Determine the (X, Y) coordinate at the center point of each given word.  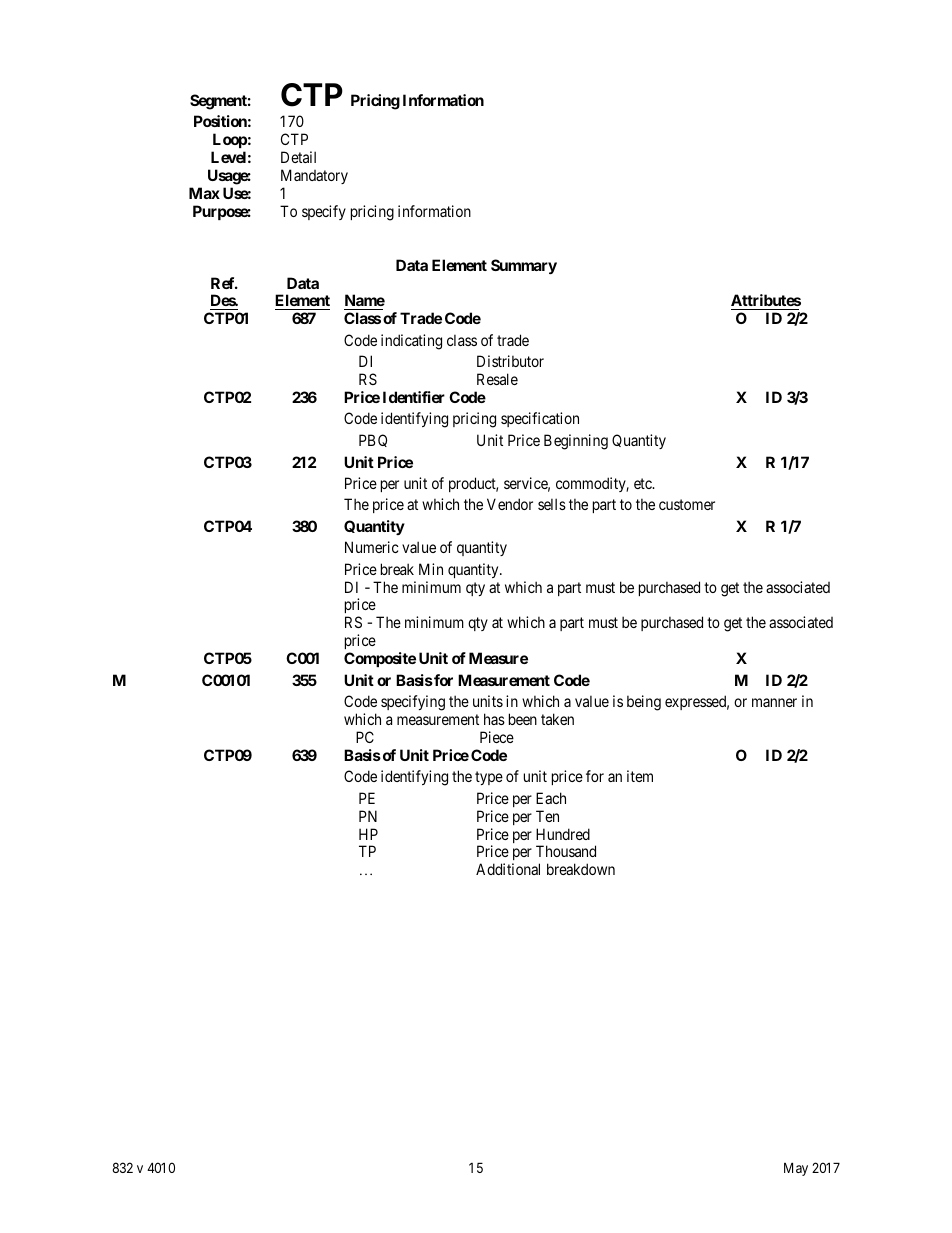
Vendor (510, 504)
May (796, 1169)
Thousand (566, 851)
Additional (508, 869)
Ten (547, 816)
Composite (380, 659)
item (640, 776)
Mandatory (314, 176)
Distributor (510, 361)
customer (687, 504)
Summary (524, 266)
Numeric (372, 547)
